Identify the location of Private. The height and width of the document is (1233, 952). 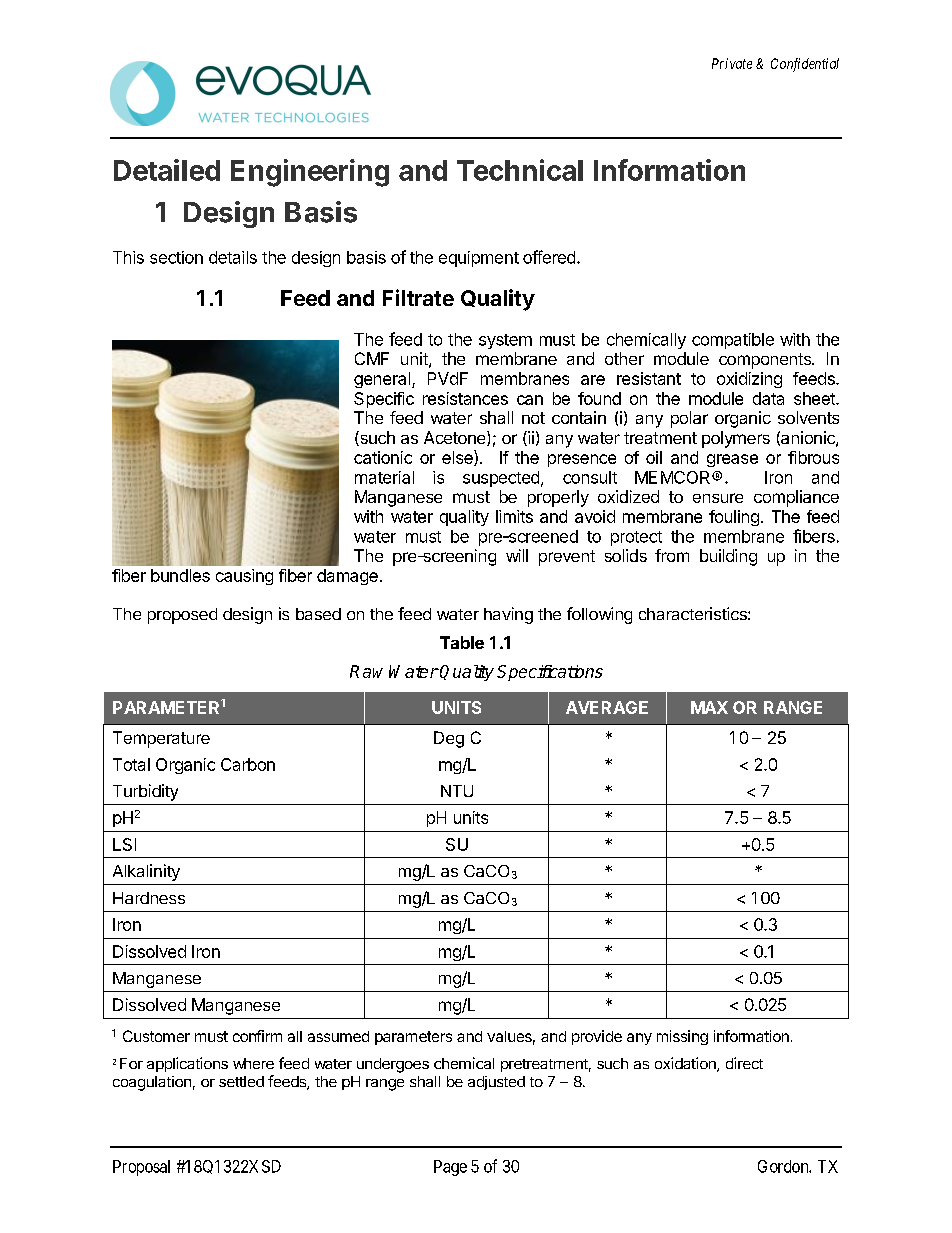
(732, 63).
